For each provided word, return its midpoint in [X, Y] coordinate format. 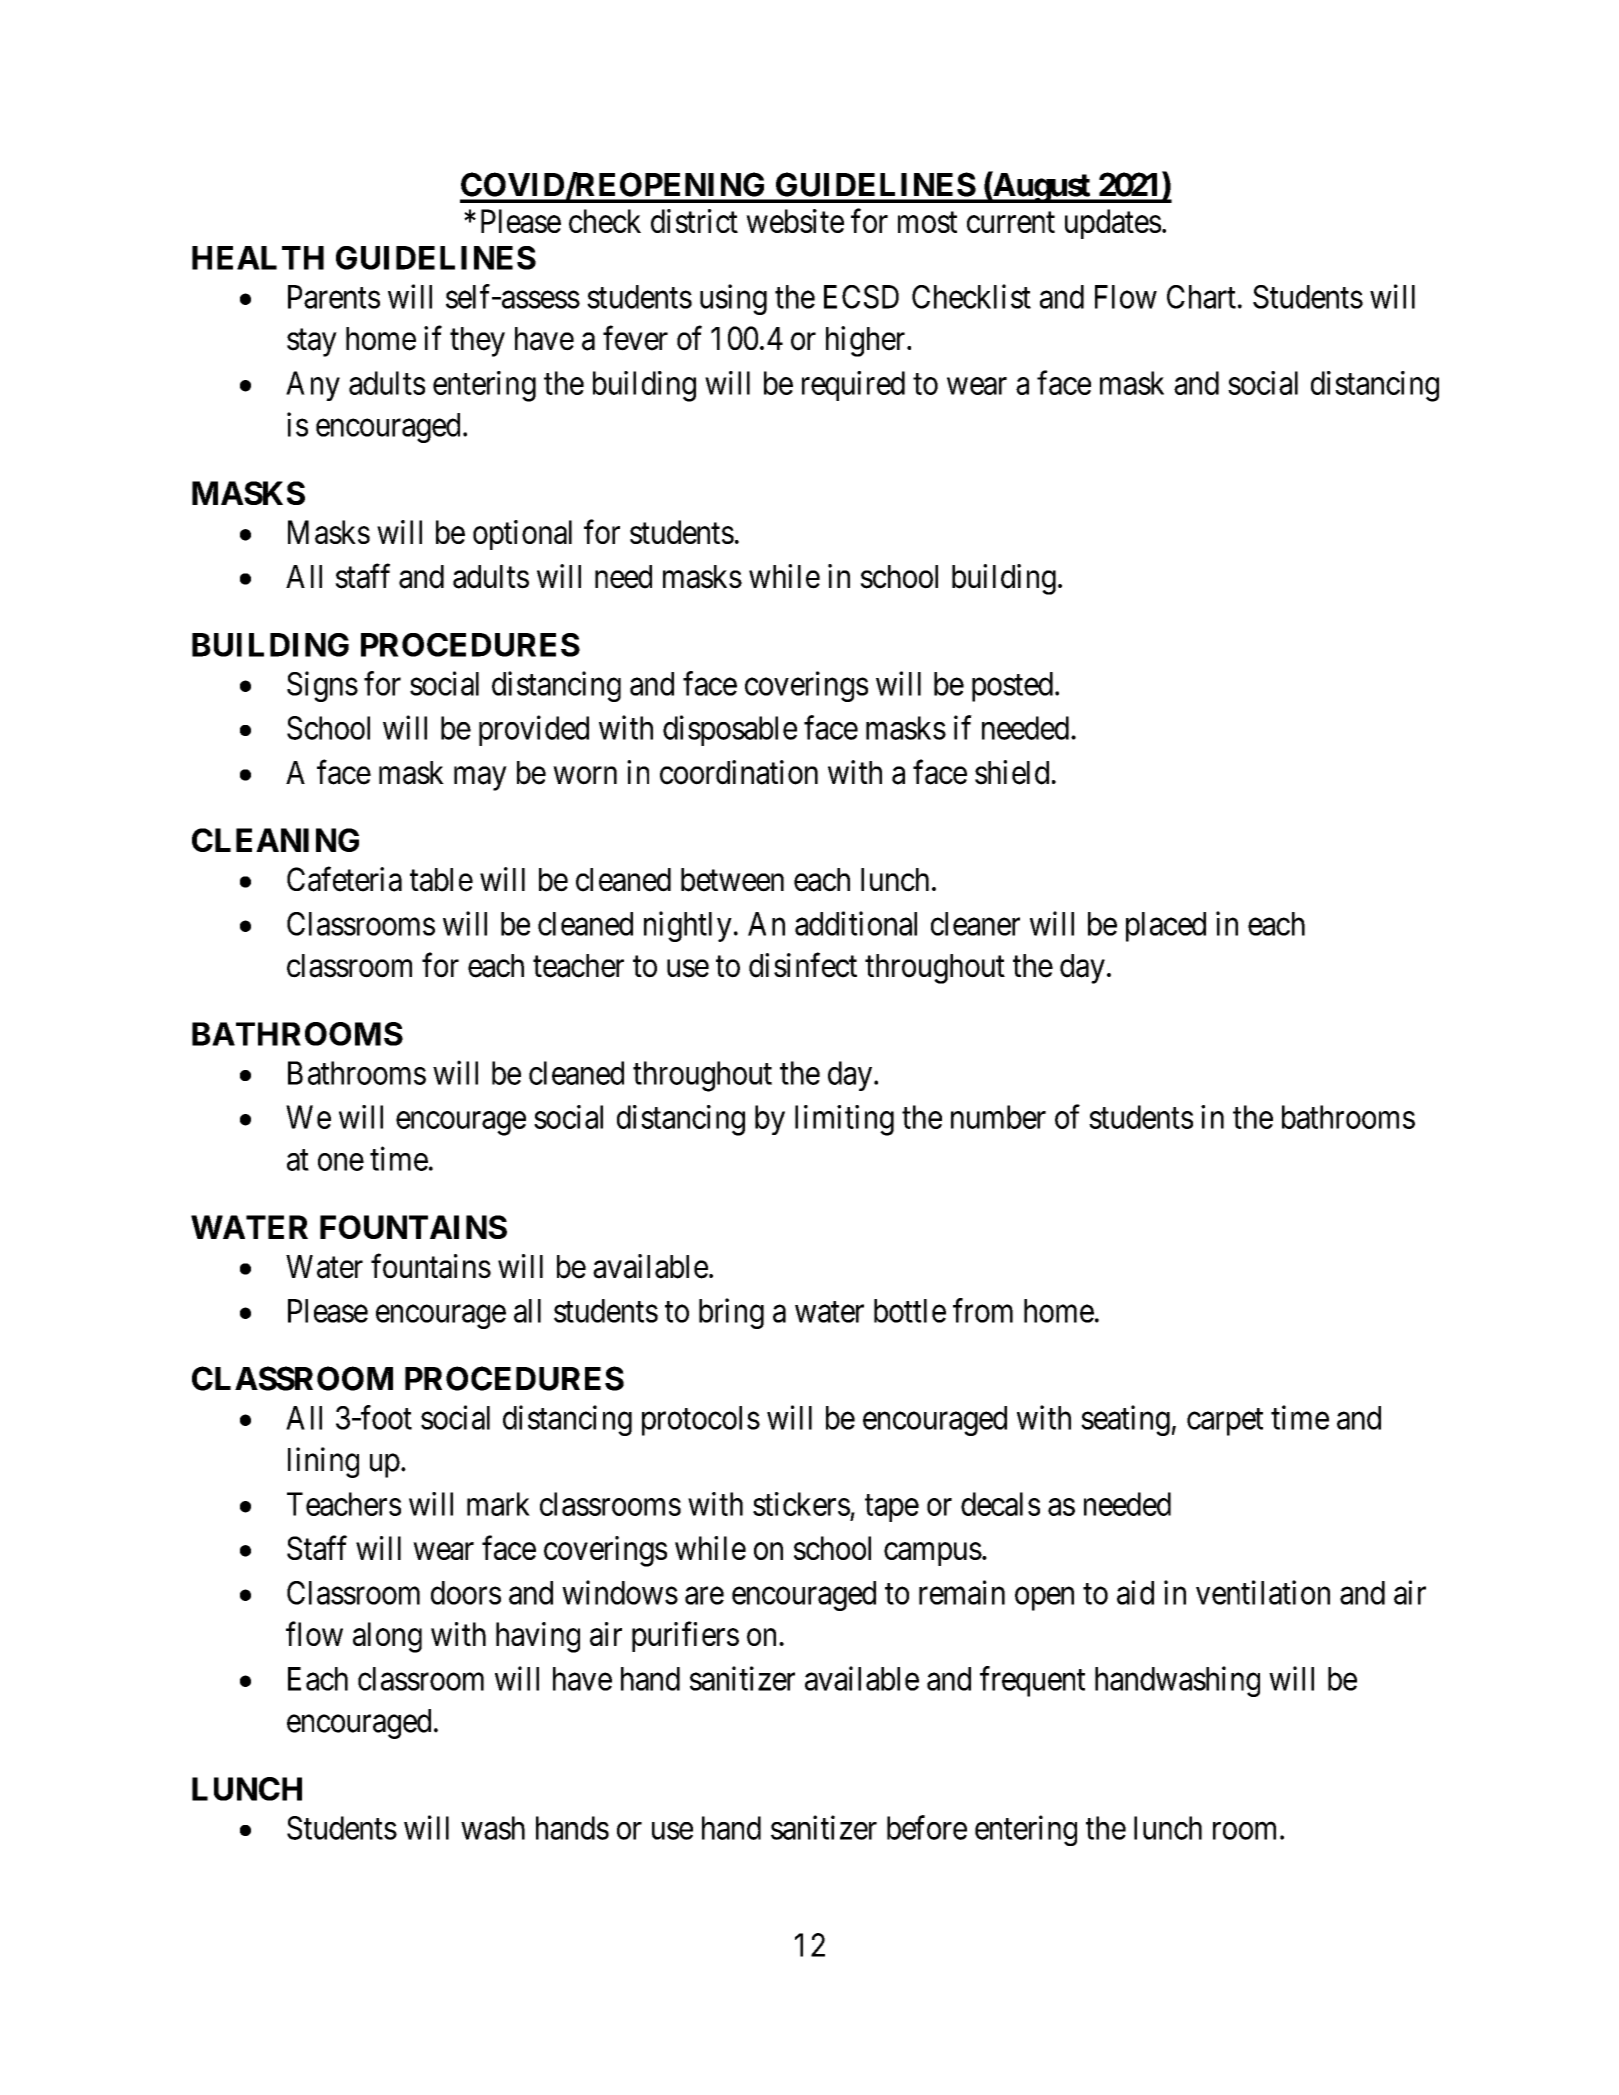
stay [312, 343]
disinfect [803, 965]
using [733, 299]
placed [1166, 927]
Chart [1201, 297]
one [341, 1162]
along [387, 1637]
